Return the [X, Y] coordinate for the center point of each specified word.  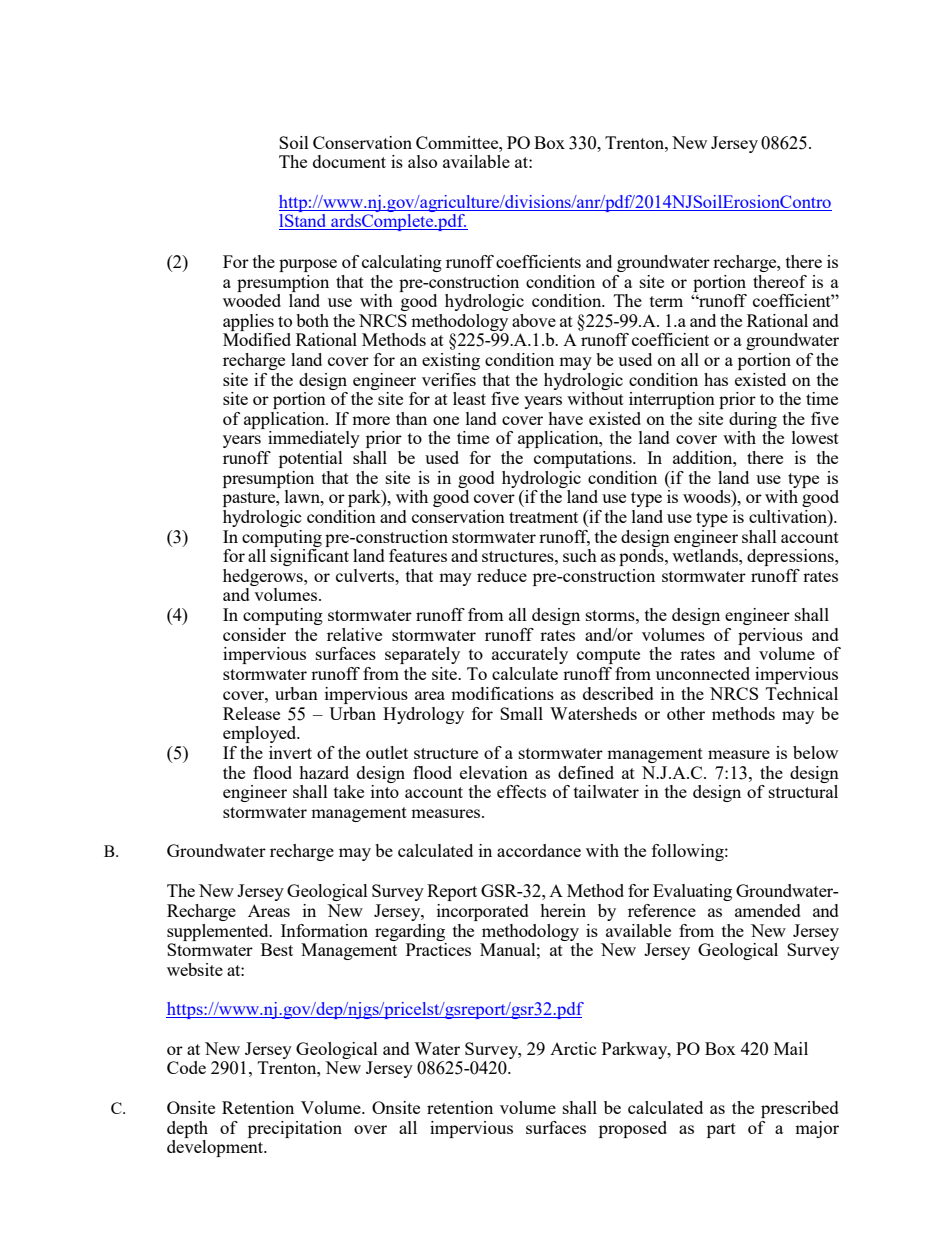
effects [521, 791]
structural [803, 791]
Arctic [573, 1048]
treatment [543, 517]
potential [311, 459]
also [422, 161]
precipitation [295, 1129]
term [666, 301]
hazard [324, 772]
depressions [791, 557]
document [349, 161]
